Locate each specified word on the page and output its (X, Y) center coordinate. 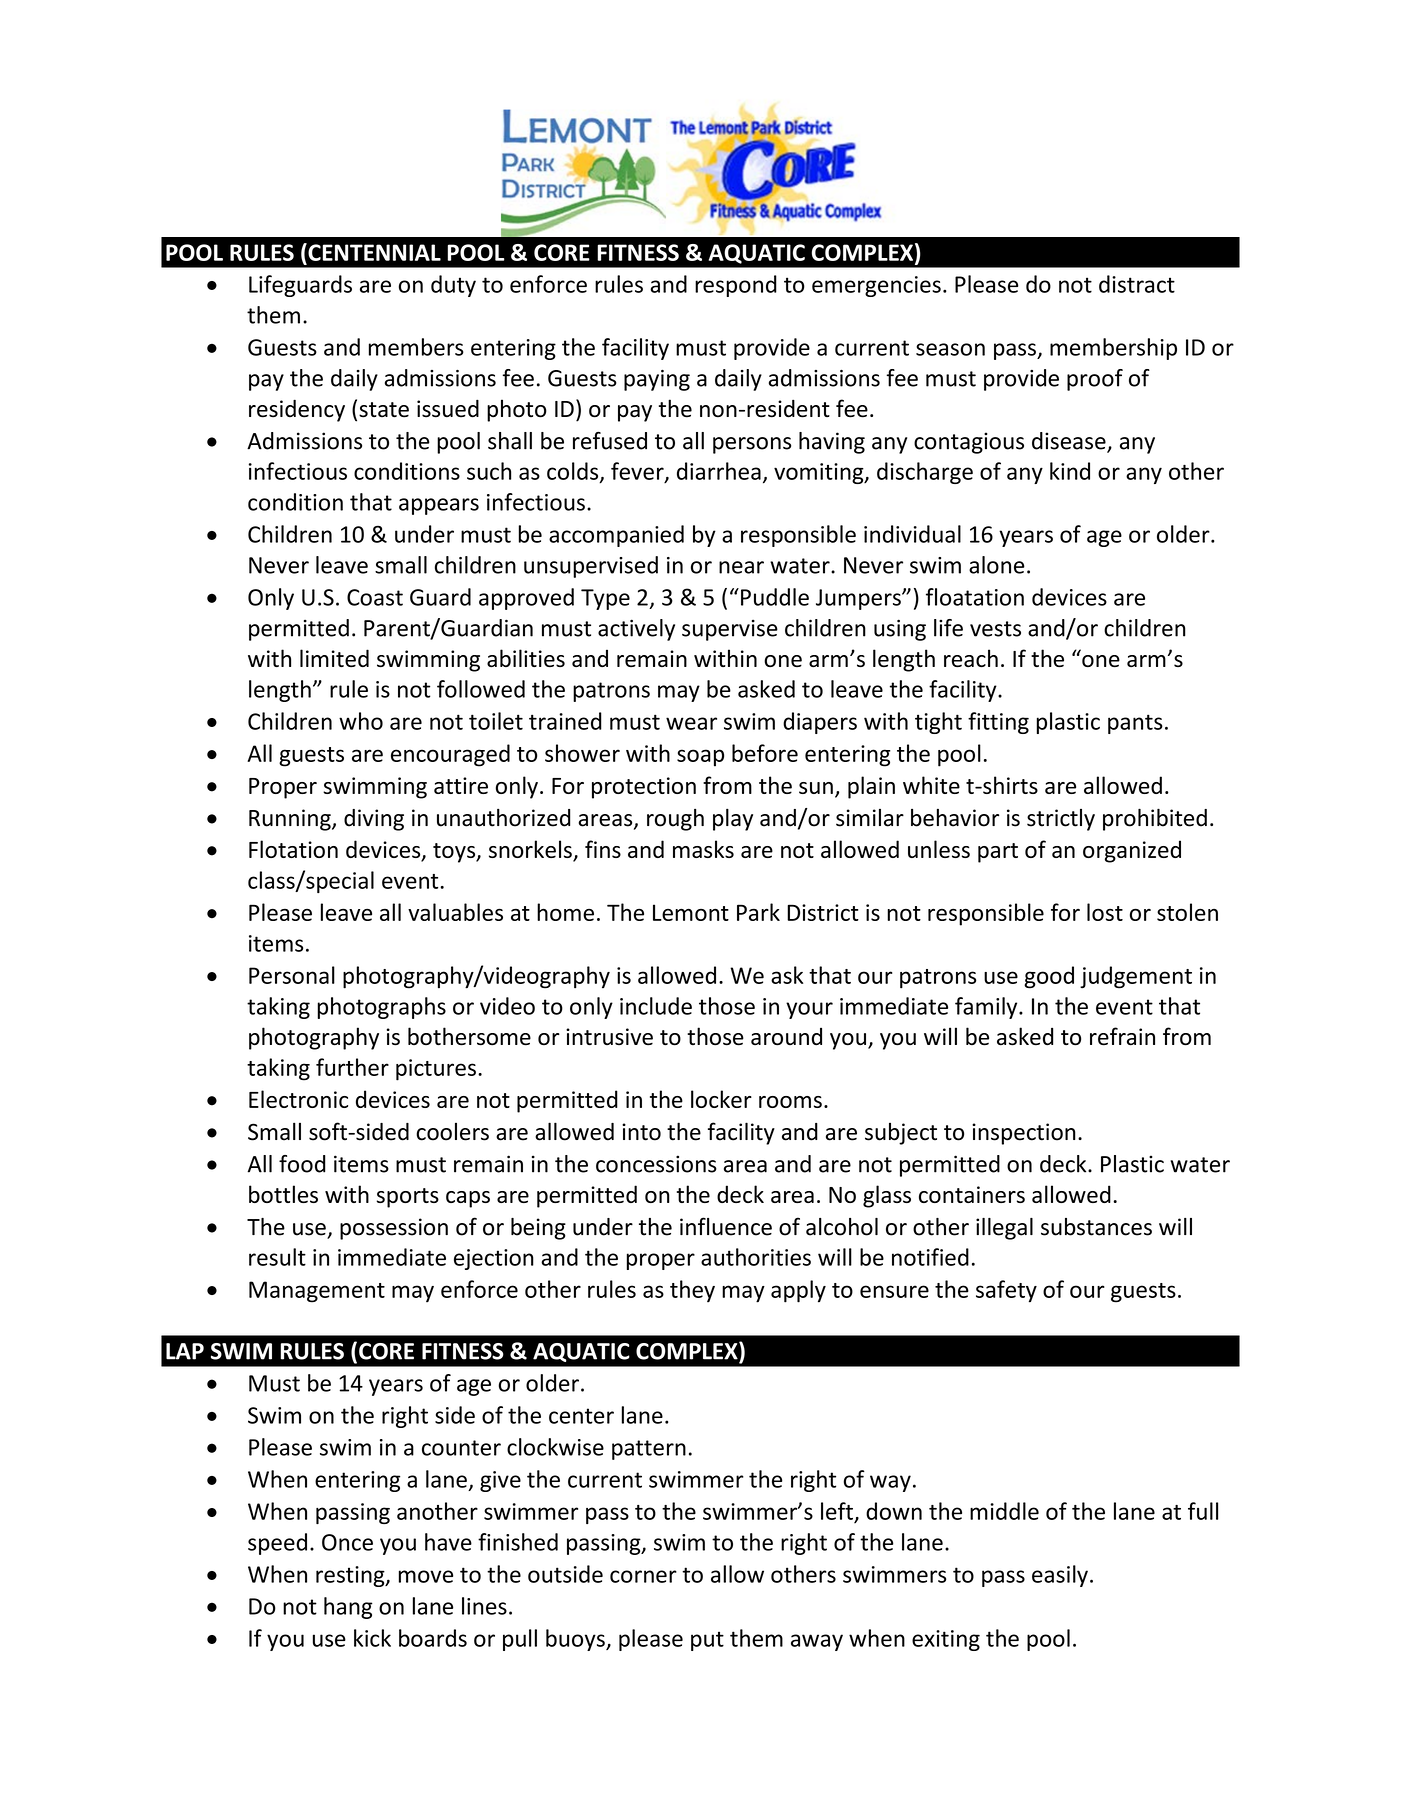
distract (1137, 284)
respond (736, 286)
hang (348, 1608)
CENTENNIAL (373, 252)
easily (1060, 1576)
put (707, 1641)
